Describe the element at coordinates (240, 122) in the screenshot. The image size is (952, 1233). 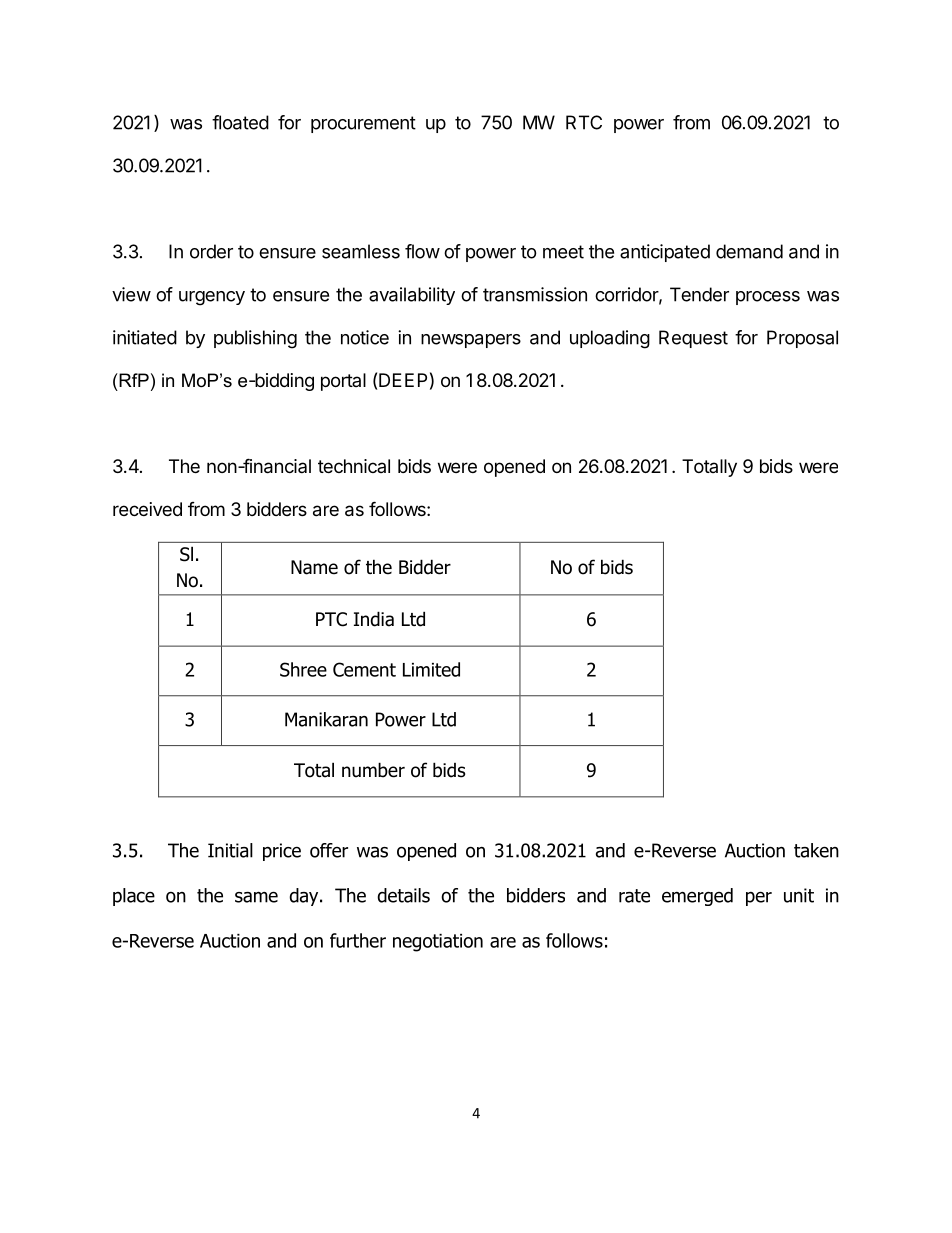
I see `floated` at that location.
